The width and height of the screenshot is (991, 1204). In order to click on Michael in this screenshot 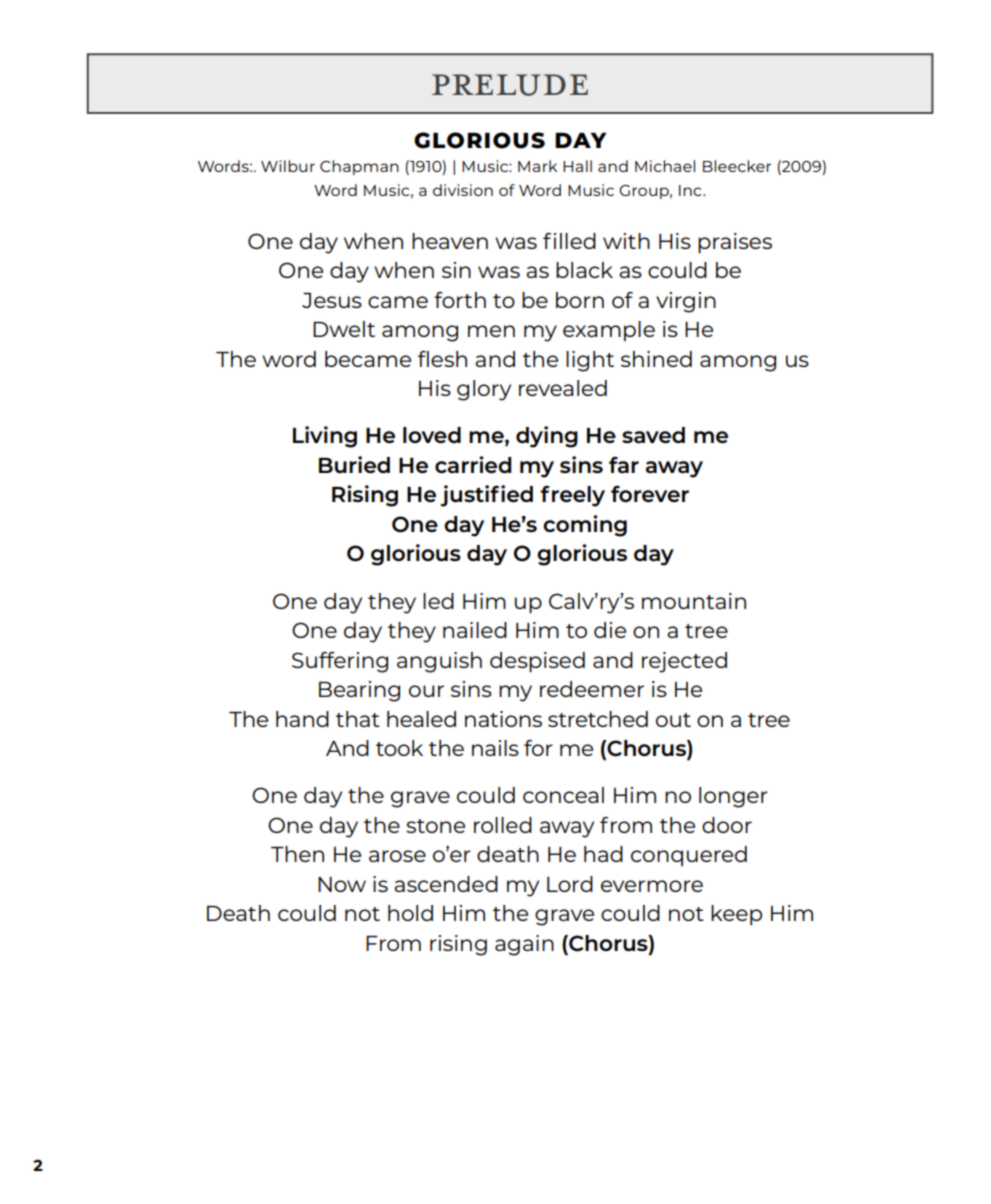, I will do `click(665, 166)`.
